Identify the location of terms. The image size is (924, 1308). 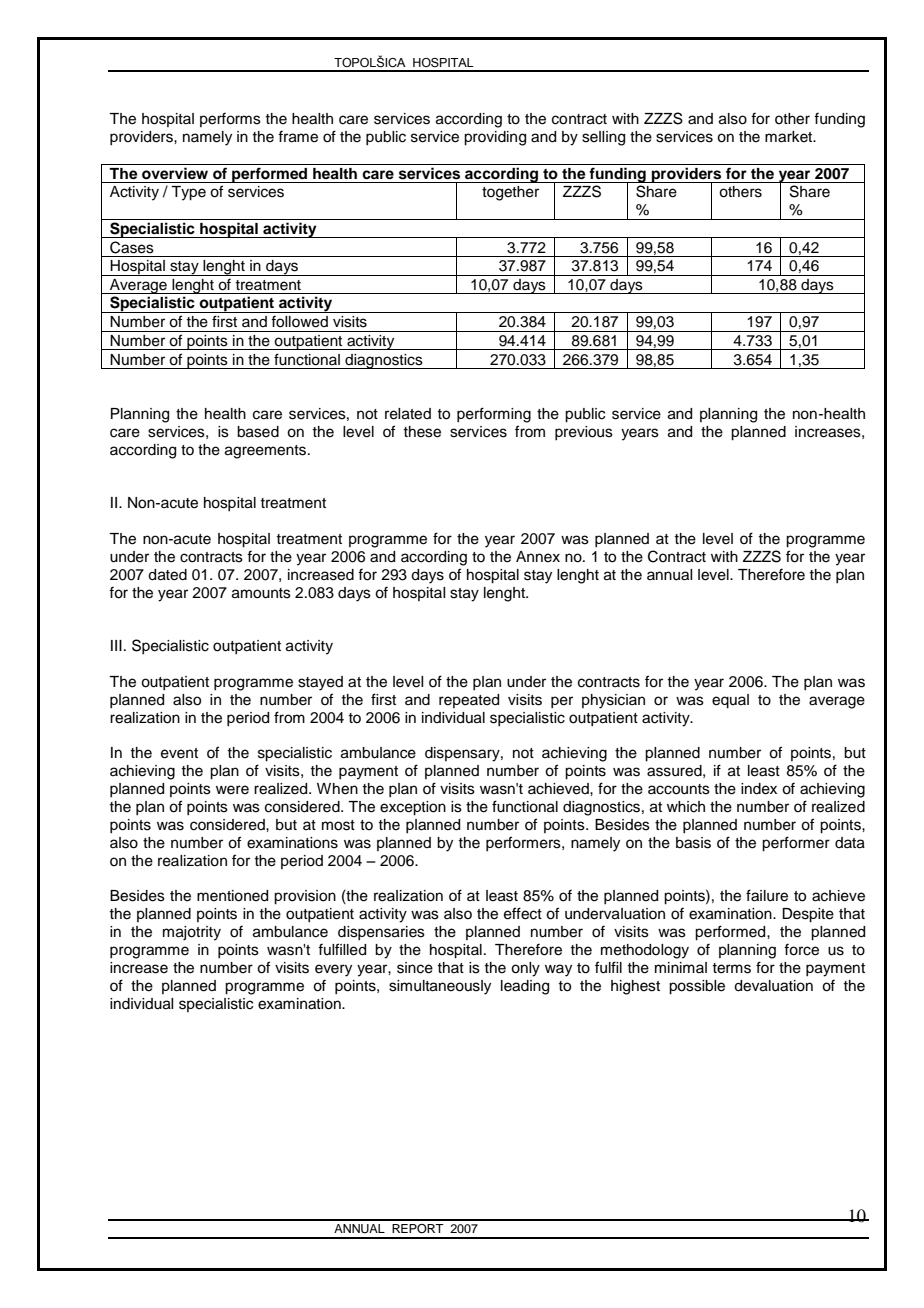
(731, 968).
